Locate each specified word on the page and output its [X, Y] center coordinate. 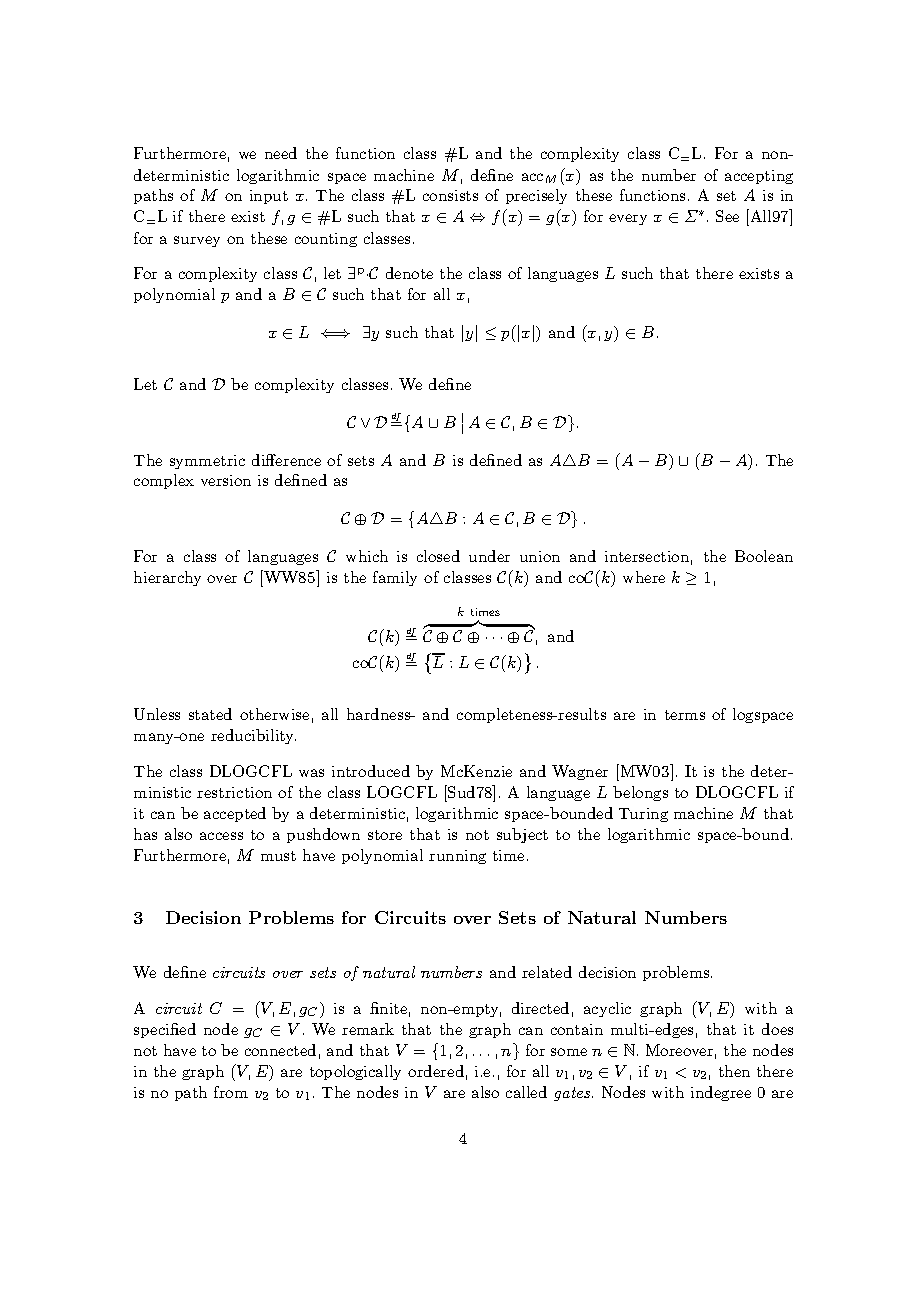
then [734, 1071]
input [269, 197]
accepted [235, 814]
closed [438, 556]
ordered [436, 1071]
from [231, 1092]
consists [450, 195]
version [226, 480]
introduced [371, 771]
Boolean [764, 556]
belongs [640, 793]
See [727, 216]
